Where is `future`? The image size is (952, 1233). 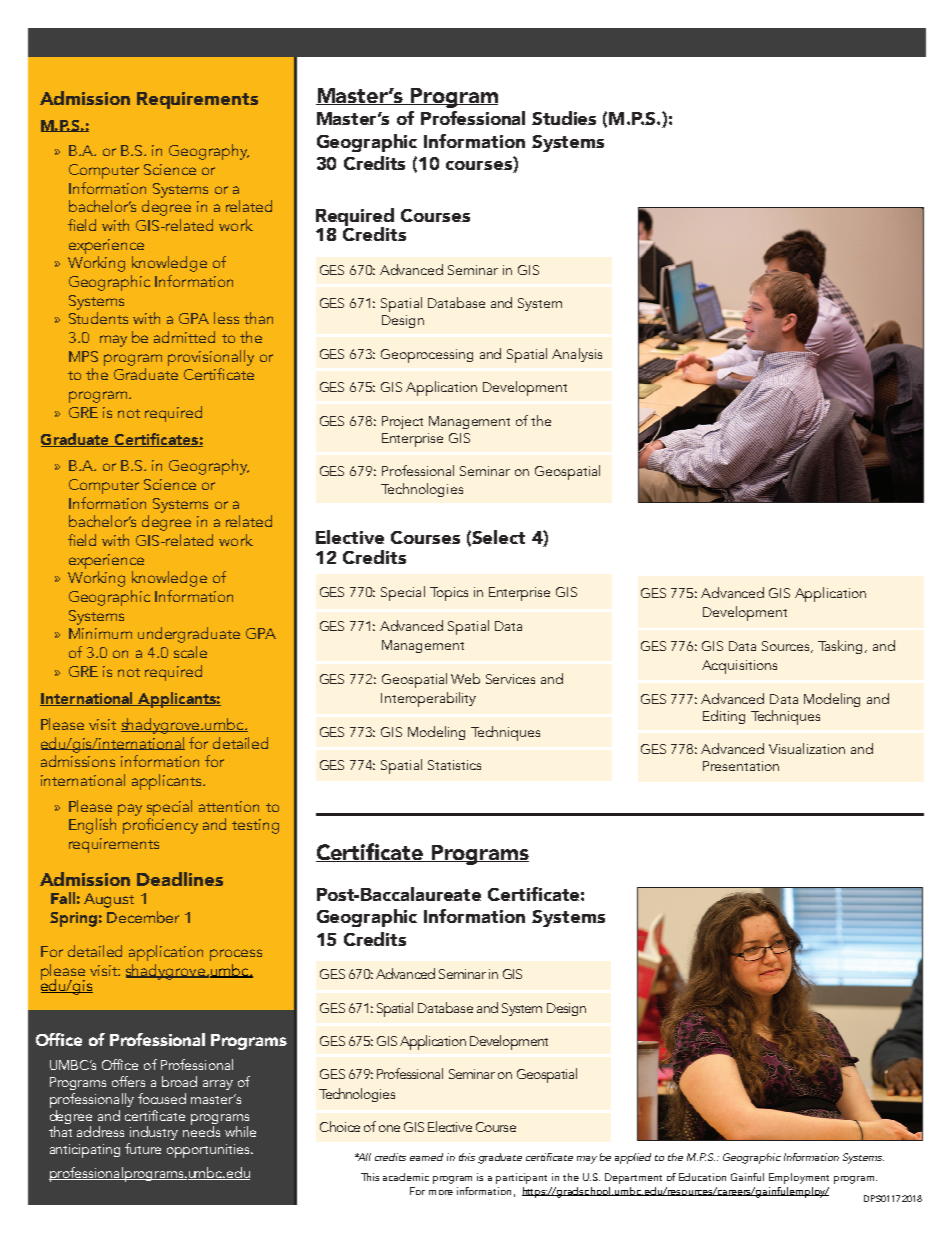 future is located at coordinates (143, 1148).
